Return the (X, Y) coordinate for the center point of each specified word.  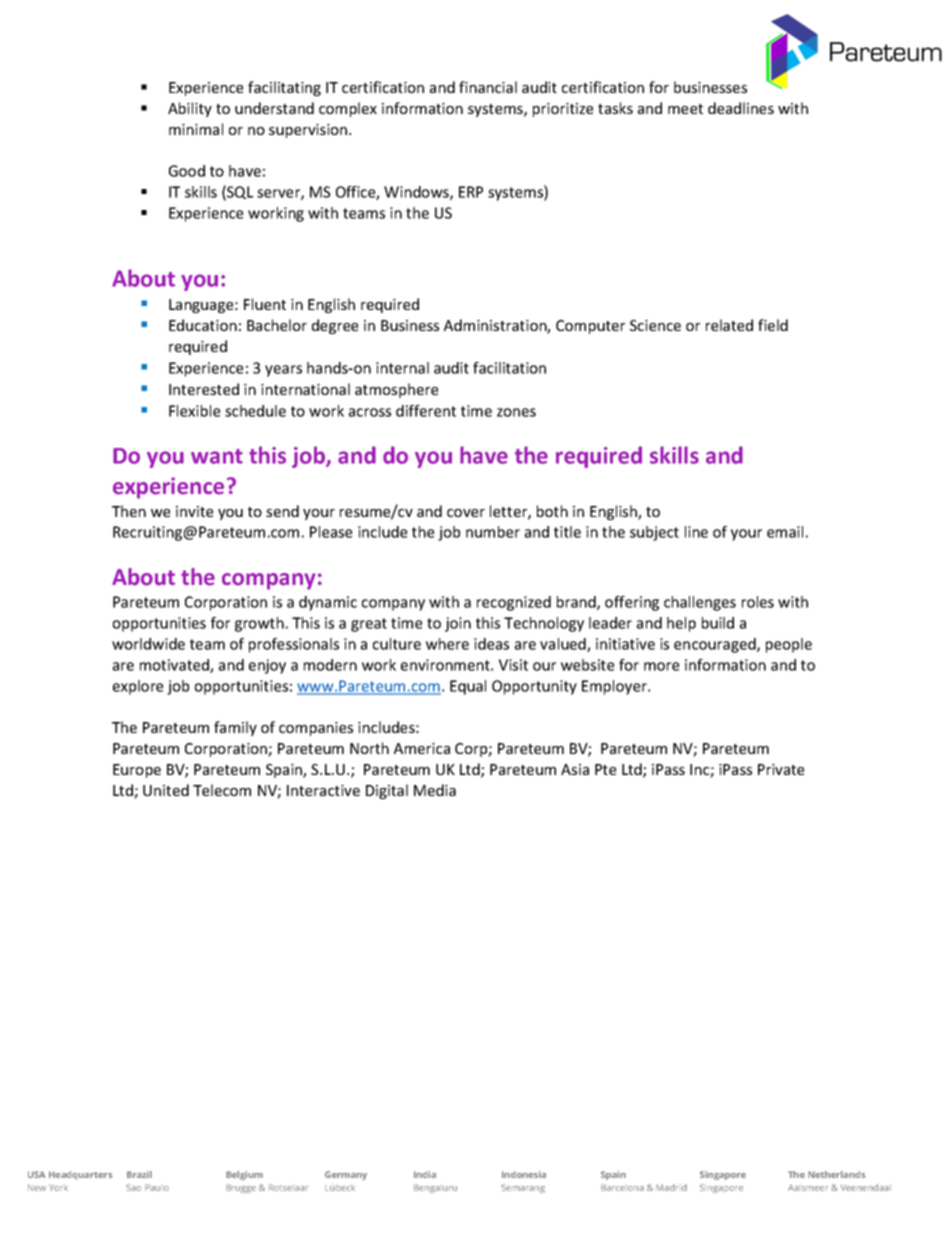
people (789, 645)
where (447, 644)
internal (402, 368)
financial (488, 87)
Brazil (139, 1174)
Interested (204, 389)
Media (435, 790)
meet (685, 109)
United (166, 790)
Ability (190, 109)
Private (781, 769)
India (425, 1174)
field (773, 325)
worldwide (148, 644)
